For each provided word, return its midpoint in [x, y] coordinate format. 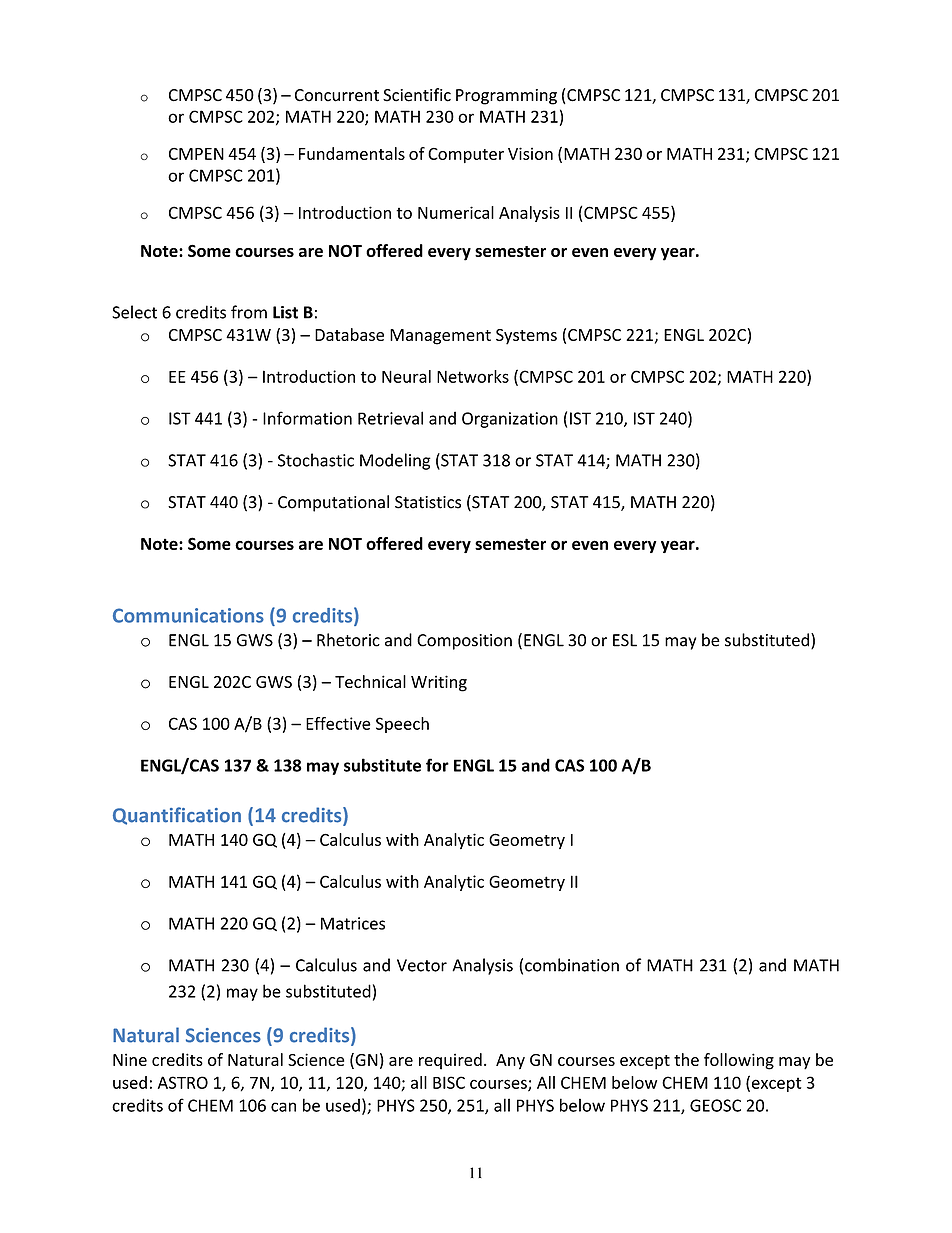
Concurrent [337, 95]
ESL [625, 640]
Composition [464, 642]
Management [440, 337]
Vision [530, 153]
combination [572, 965]
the [686, 1059]
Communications [188, 615]
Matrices [353, 923]
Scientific [417, 95]
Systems [526, 337]
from [249, 312]
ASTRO [183, 1082]
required [450, 1061]
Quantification [177, 816]
